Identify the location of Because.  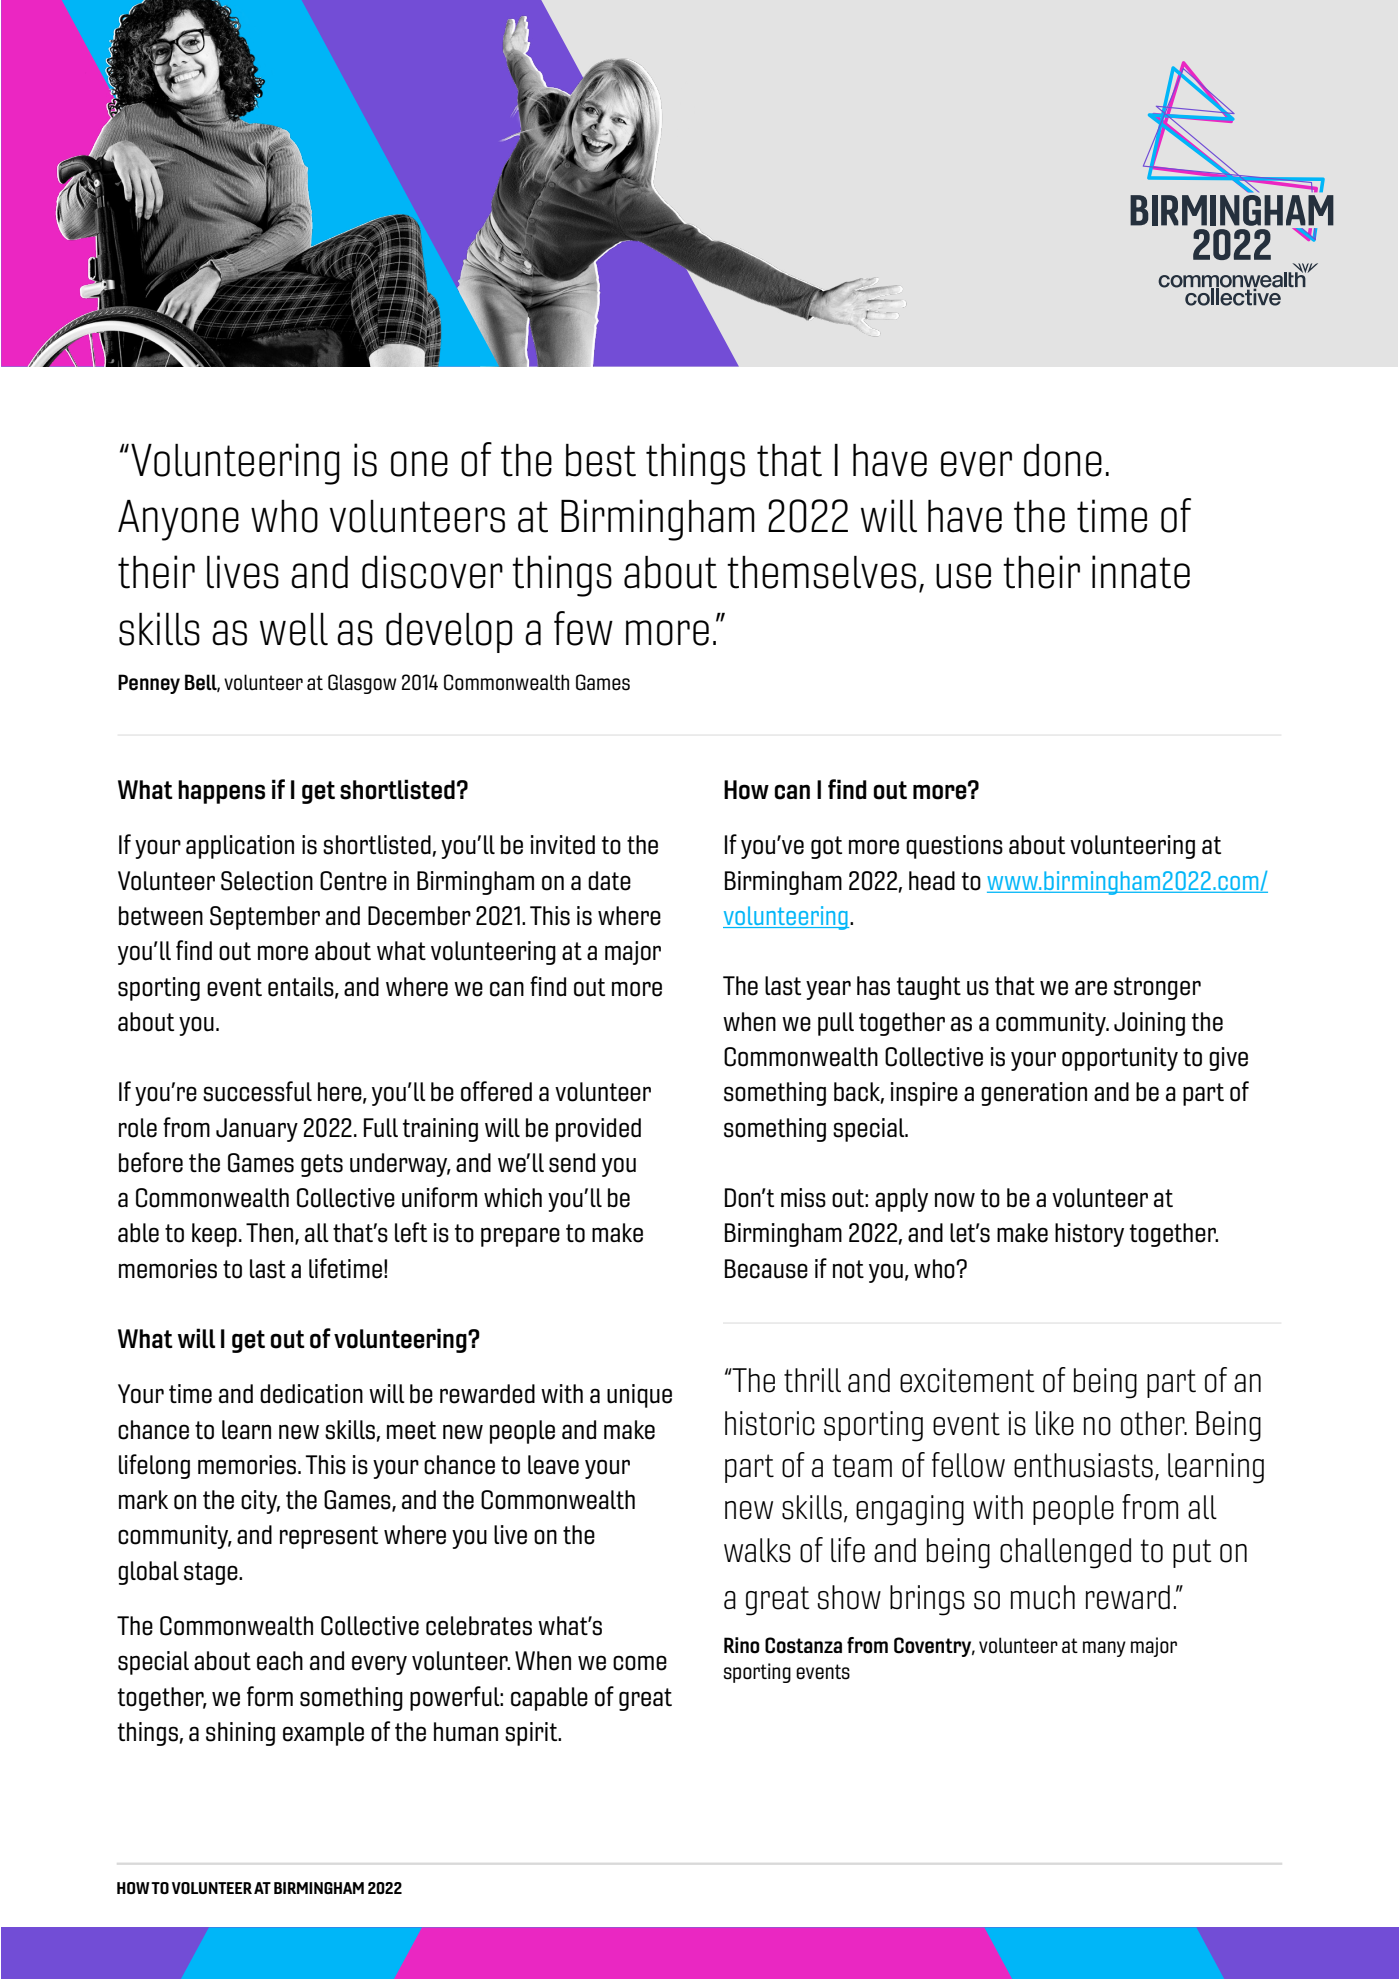
(766, 1269).
